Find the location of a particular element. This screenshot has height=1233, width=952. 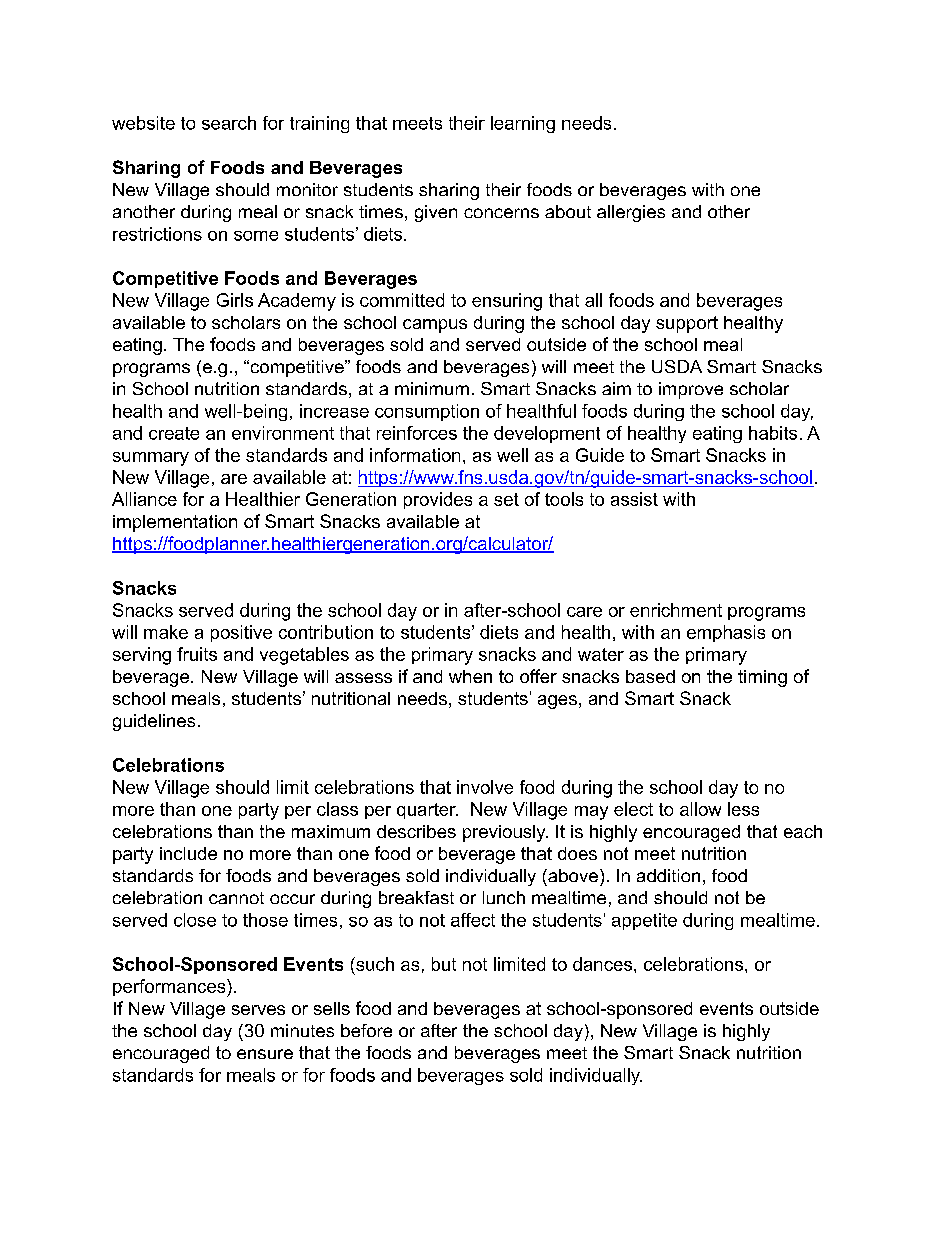

care is located at coordinates (584, 612).
